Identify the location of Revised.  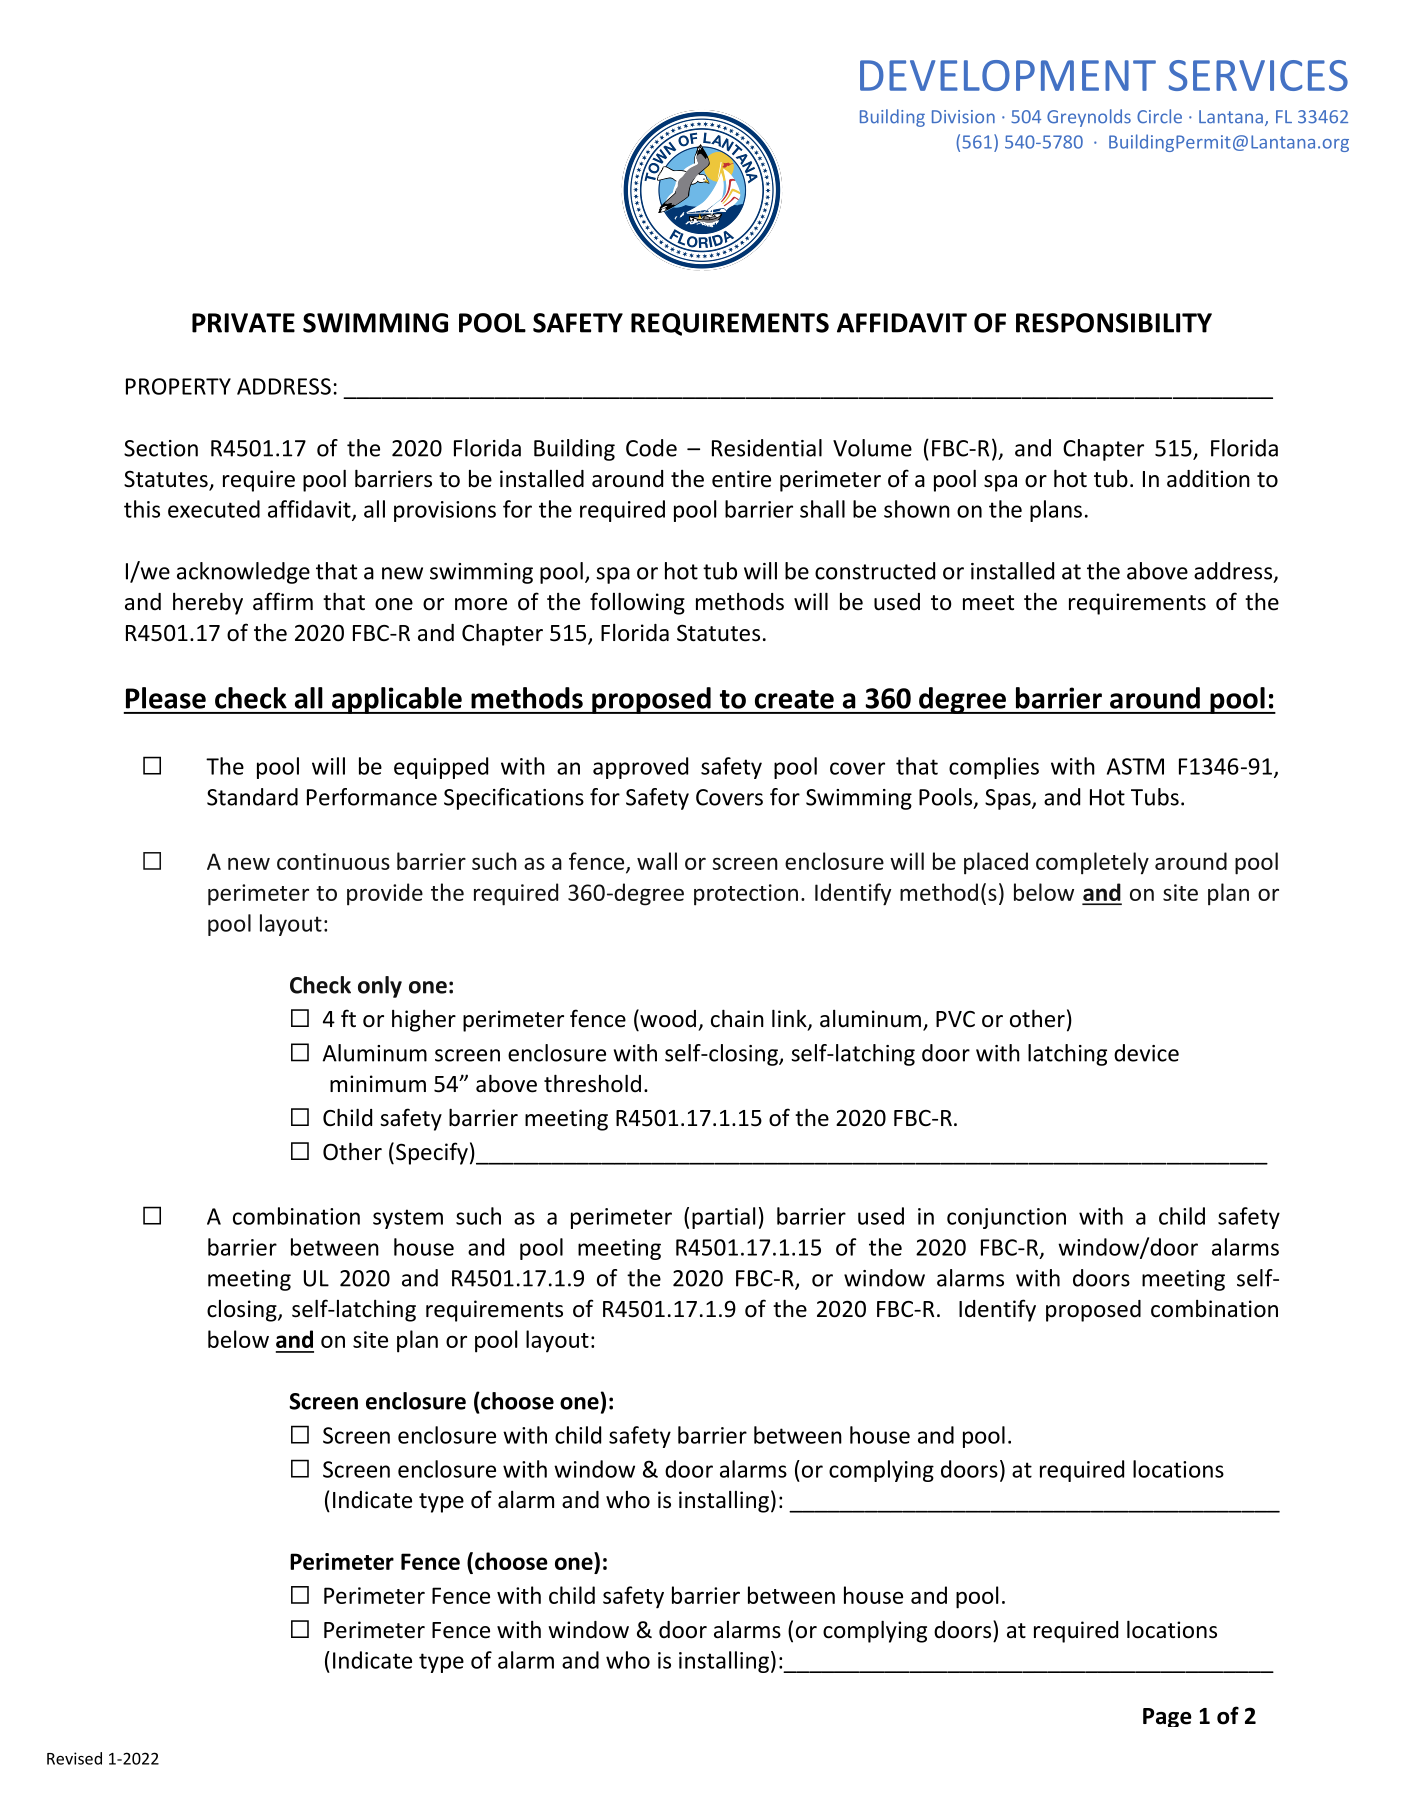
(74, 1758).
